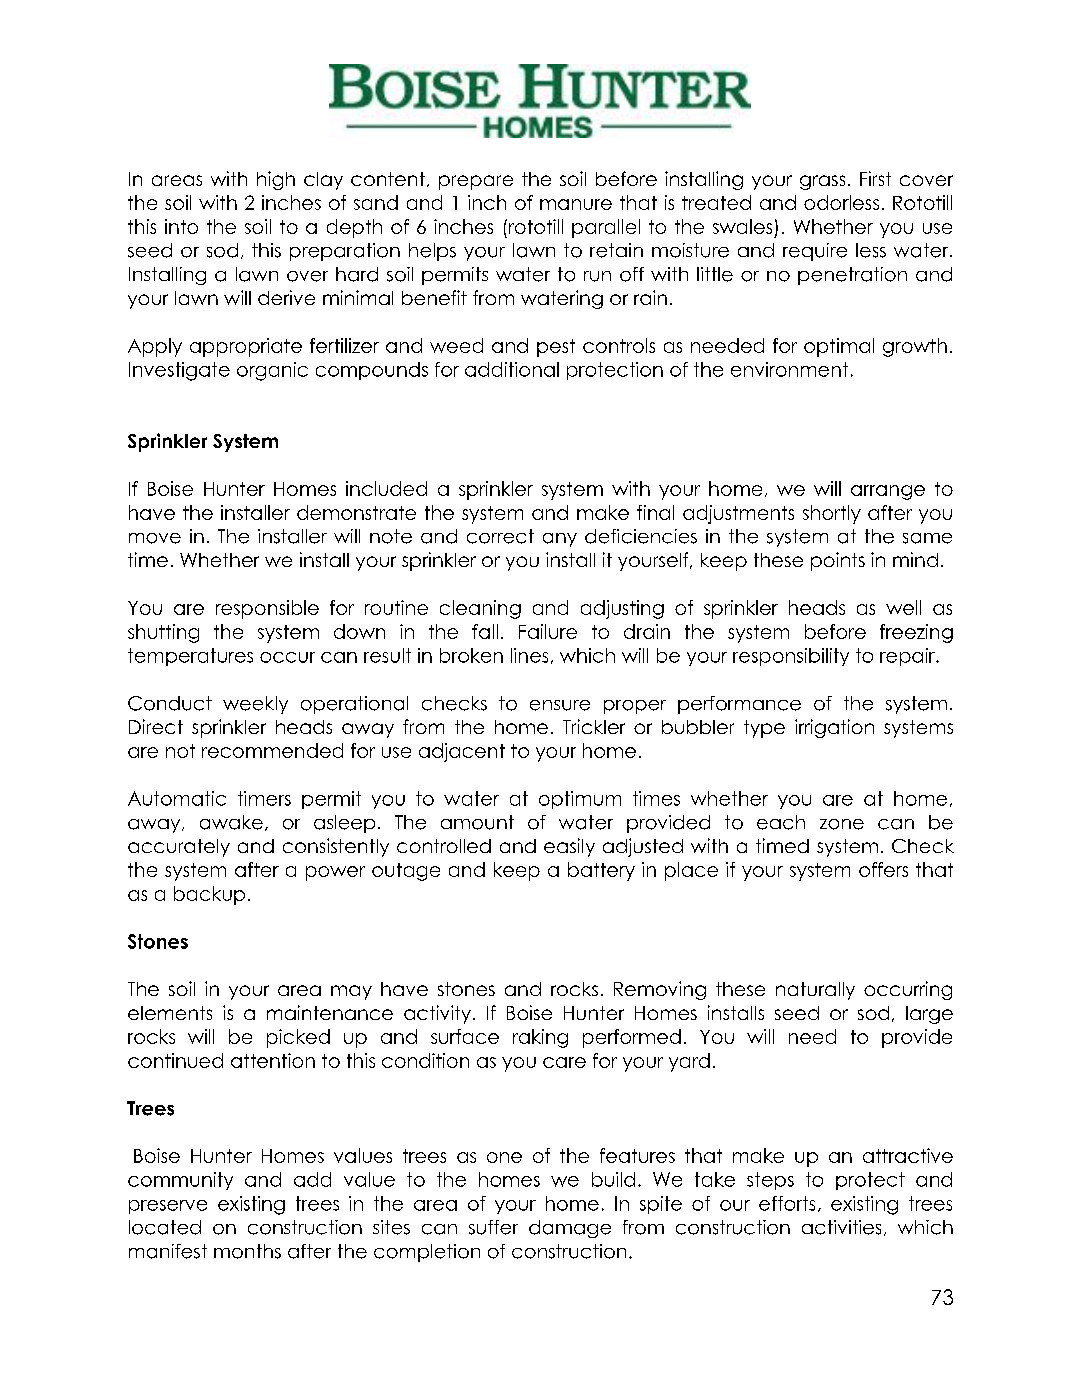 The width and height of the screenshot is (1081, 1399). What do you see at coordinates (560, 540) in the screenshot?
I see `any` at bounding box center [560, 540].
